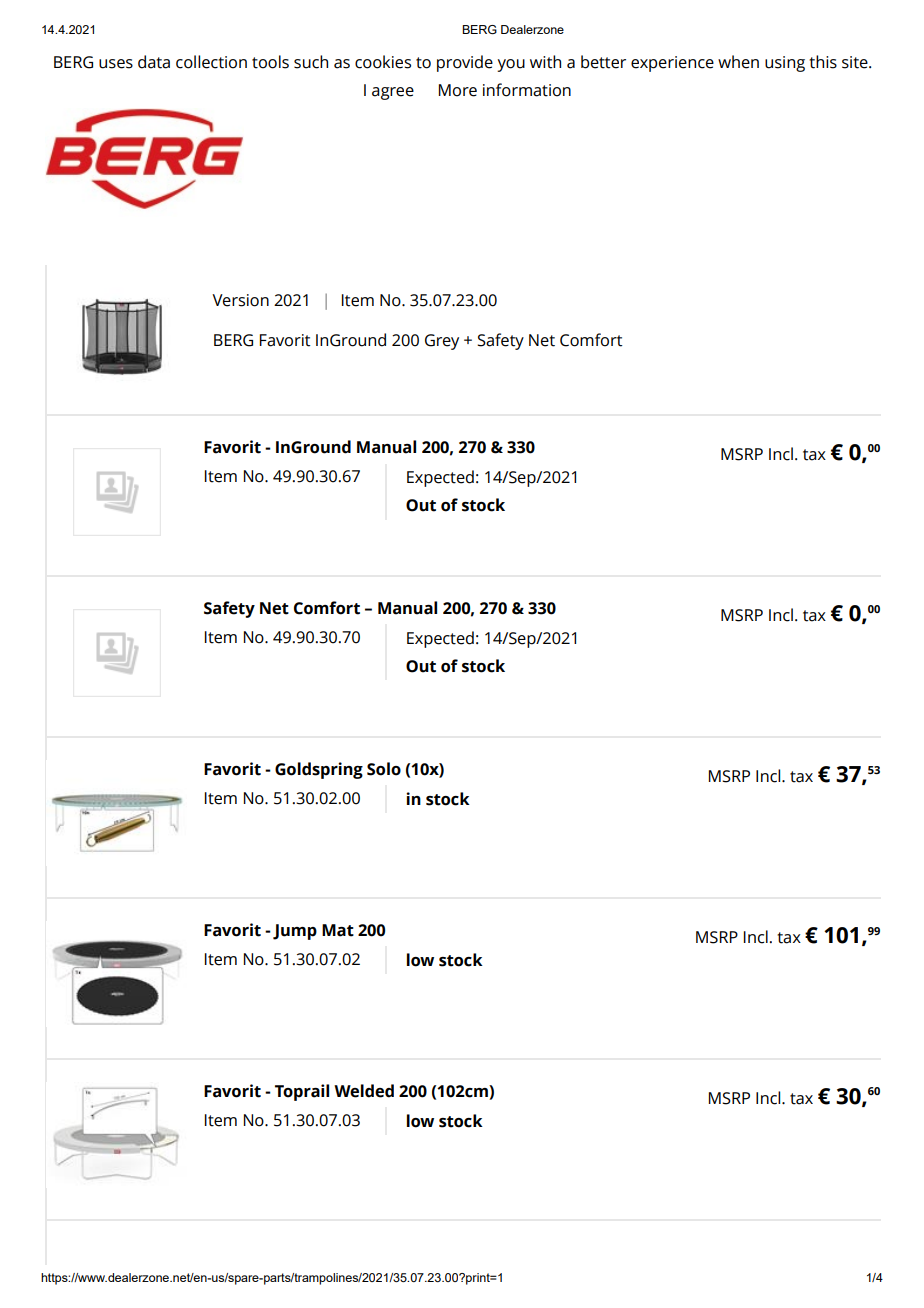 This screenshot has height=1308, width=924. Describe the element at coordinates (211, 62) in the screenshot. I see `collection` at that location.
